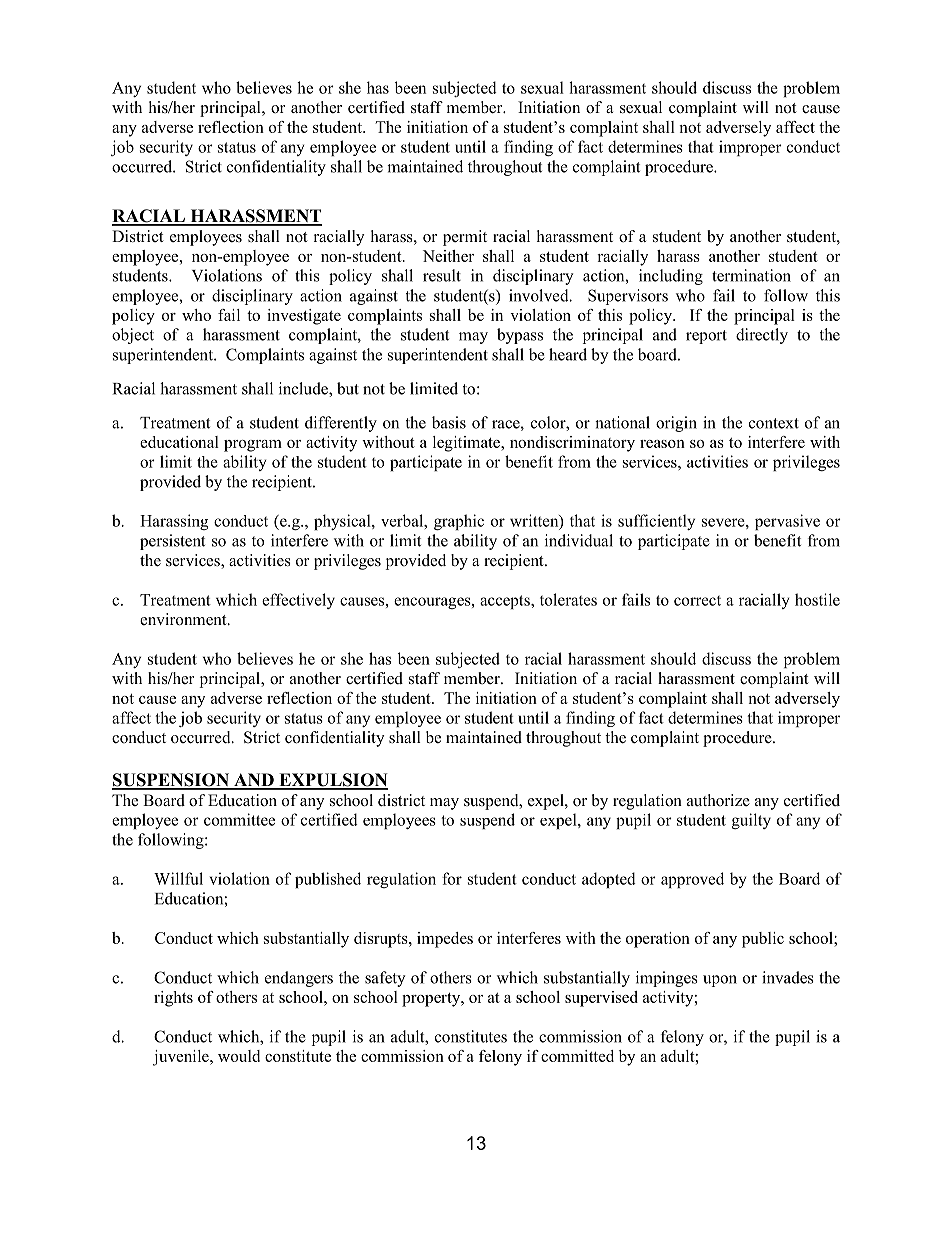 The width and height of the screenshot is (952, 1233). Describe the element at coordinates (718, 800) in the screenshot. I see `authorize` at that location.
